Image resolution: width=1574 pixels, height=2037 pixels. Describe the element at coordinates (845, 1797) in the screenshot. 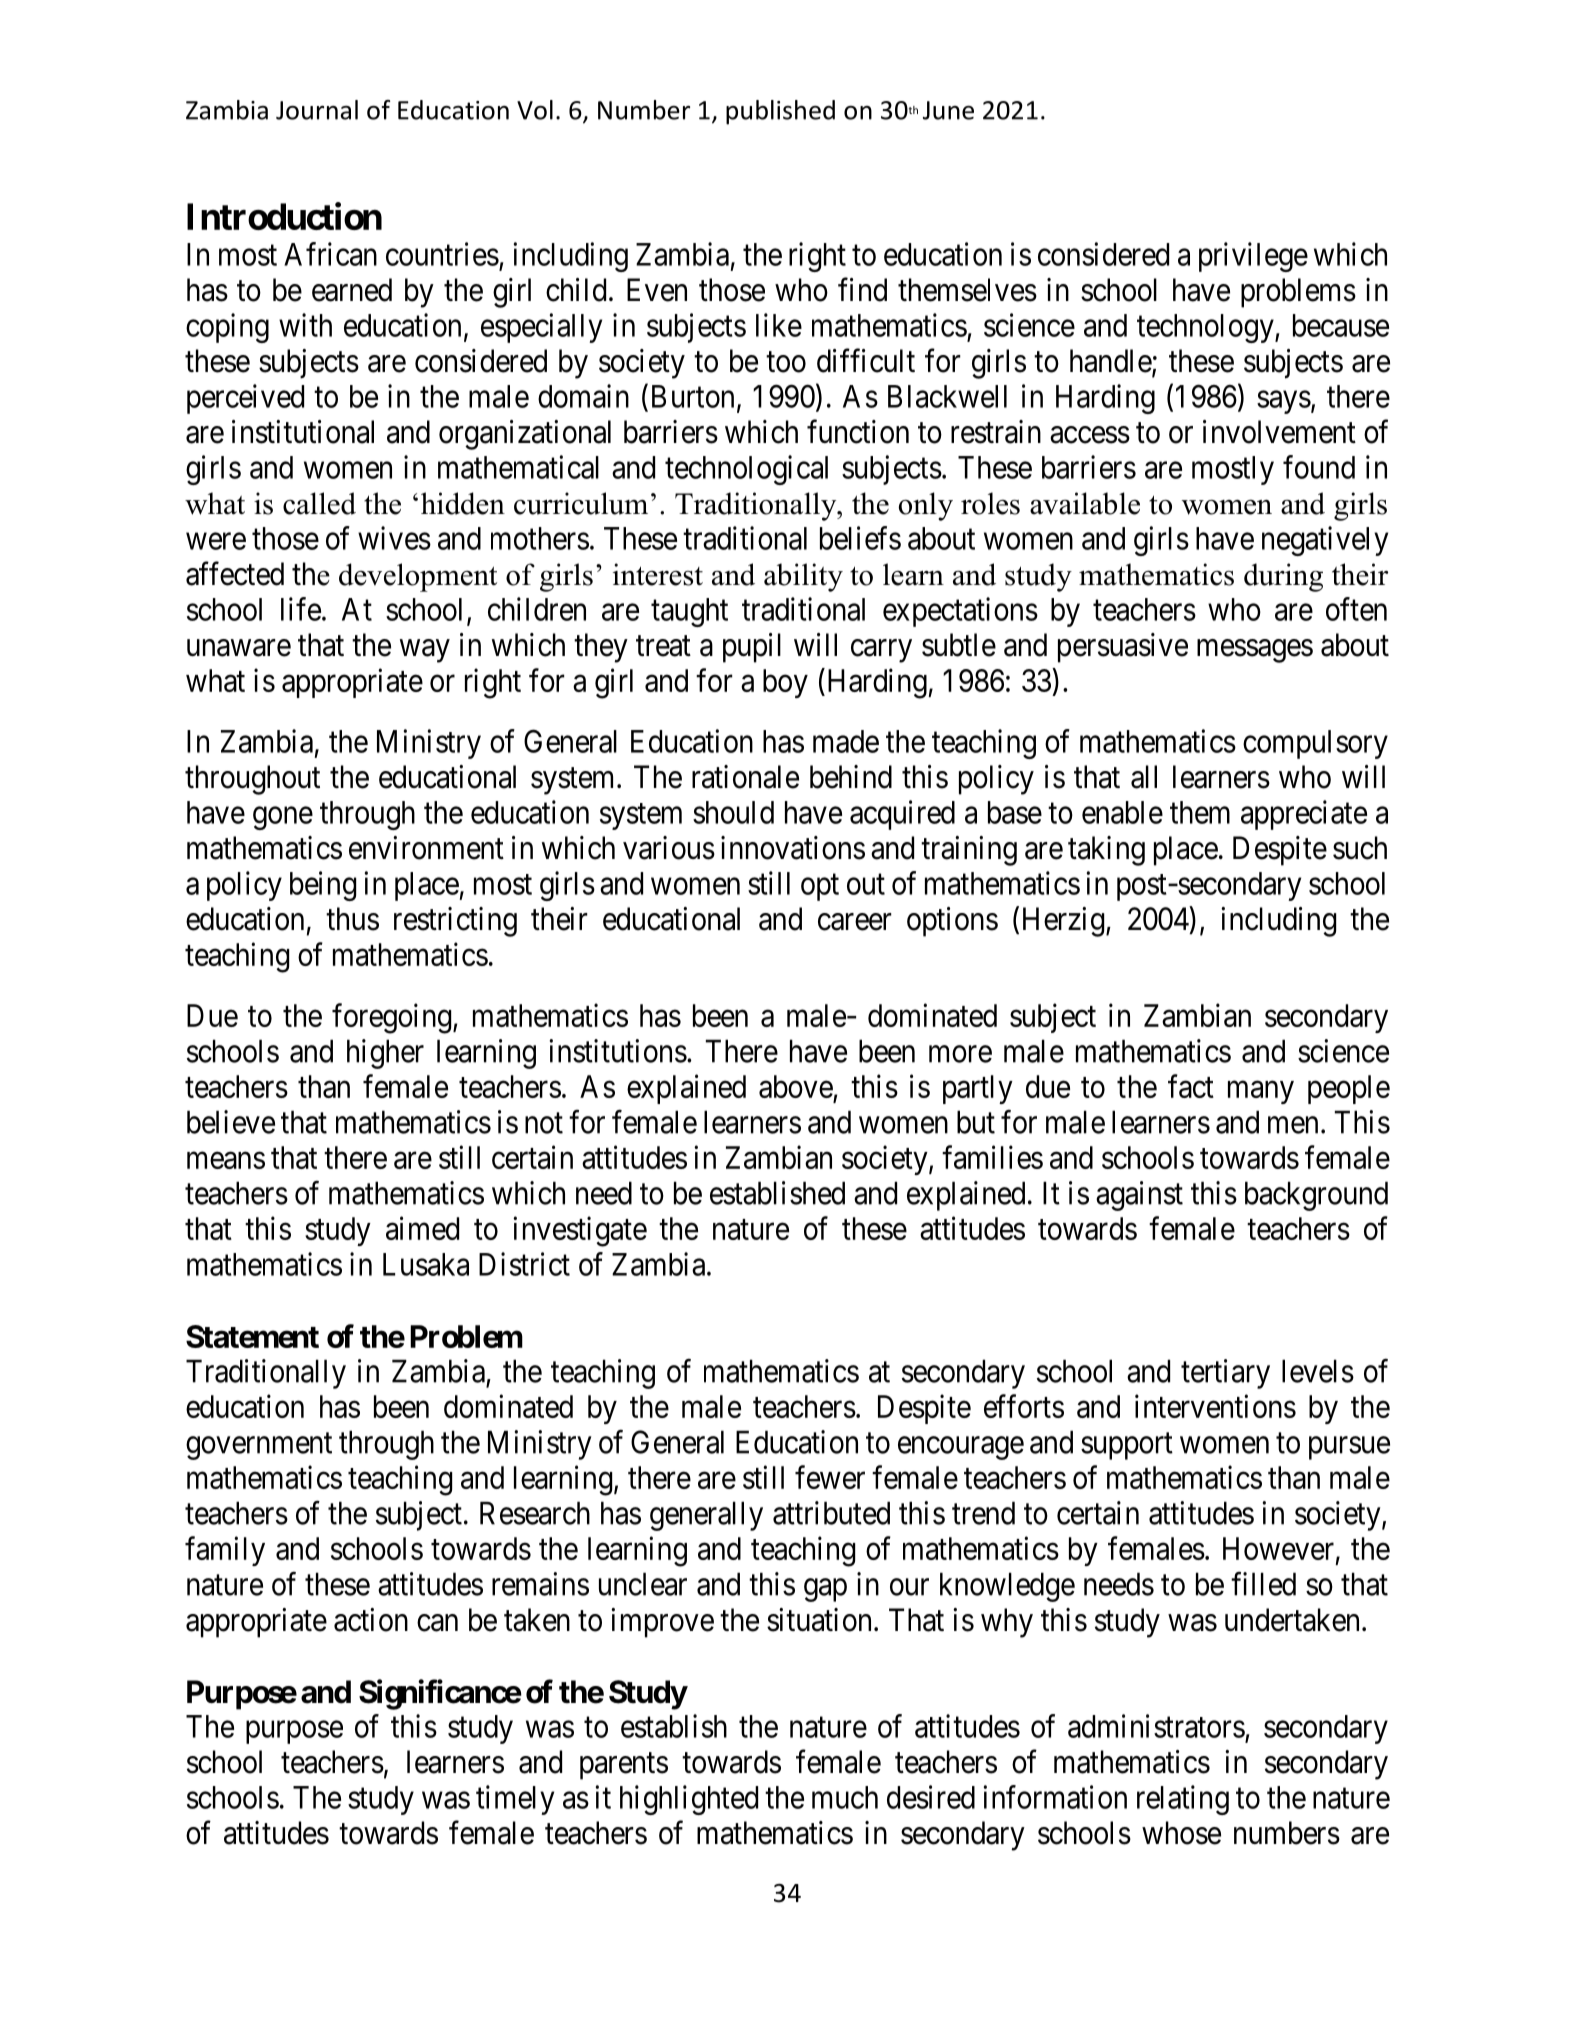

I see `much` at that location.
